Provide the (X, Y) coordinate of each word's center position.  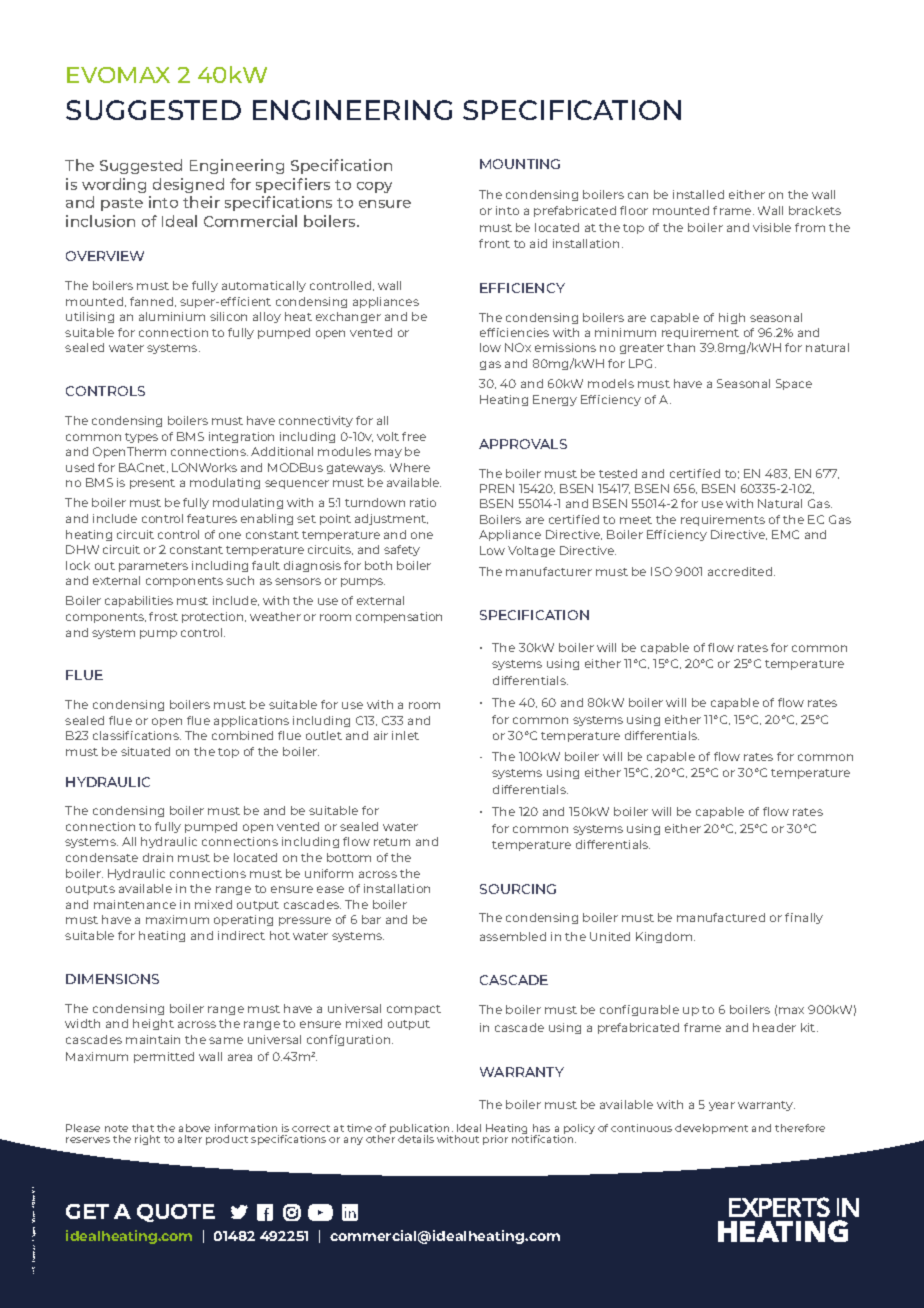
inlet (405, 735)
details (416, 1139)
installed (698, 194)
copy (374, 187)
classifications (137, 735)
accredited (741, 571)
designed (188, 185)
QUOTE (176, 1213)
